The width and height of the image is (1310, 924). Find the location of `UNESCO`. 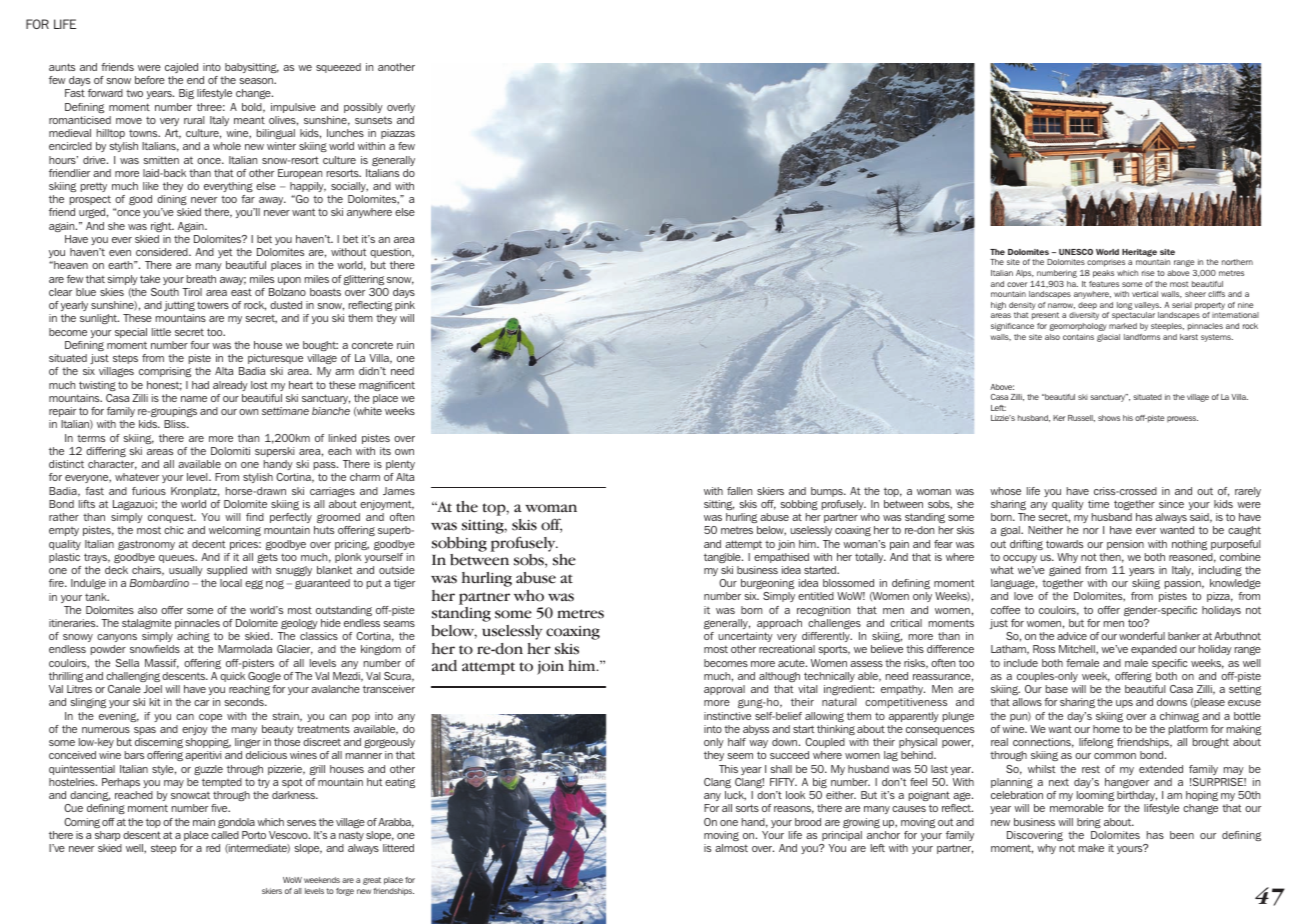

UNESCO is located at coordinates (1076, 252).
